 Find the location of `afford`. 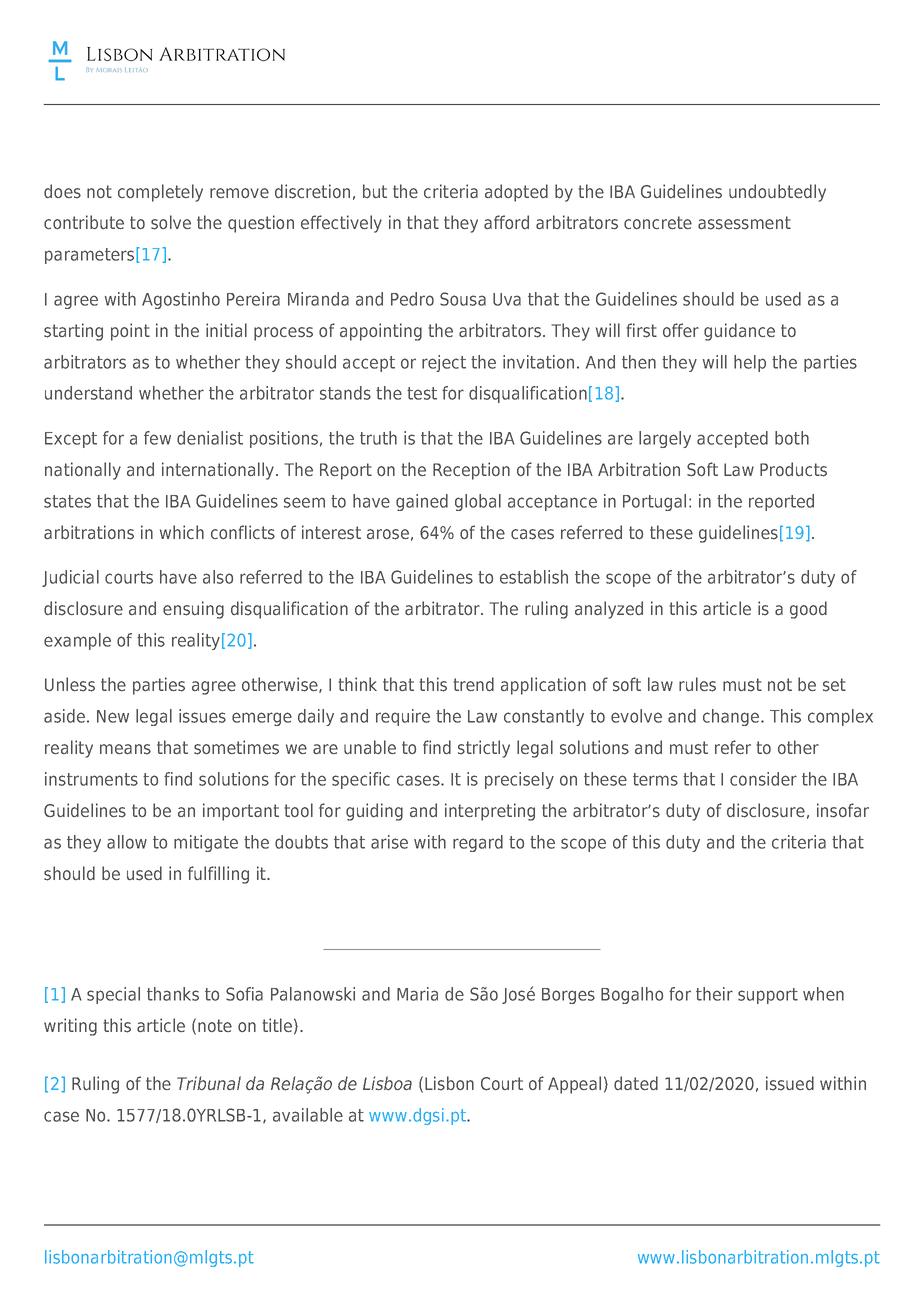

afford is located at coordinates (506, 222).
